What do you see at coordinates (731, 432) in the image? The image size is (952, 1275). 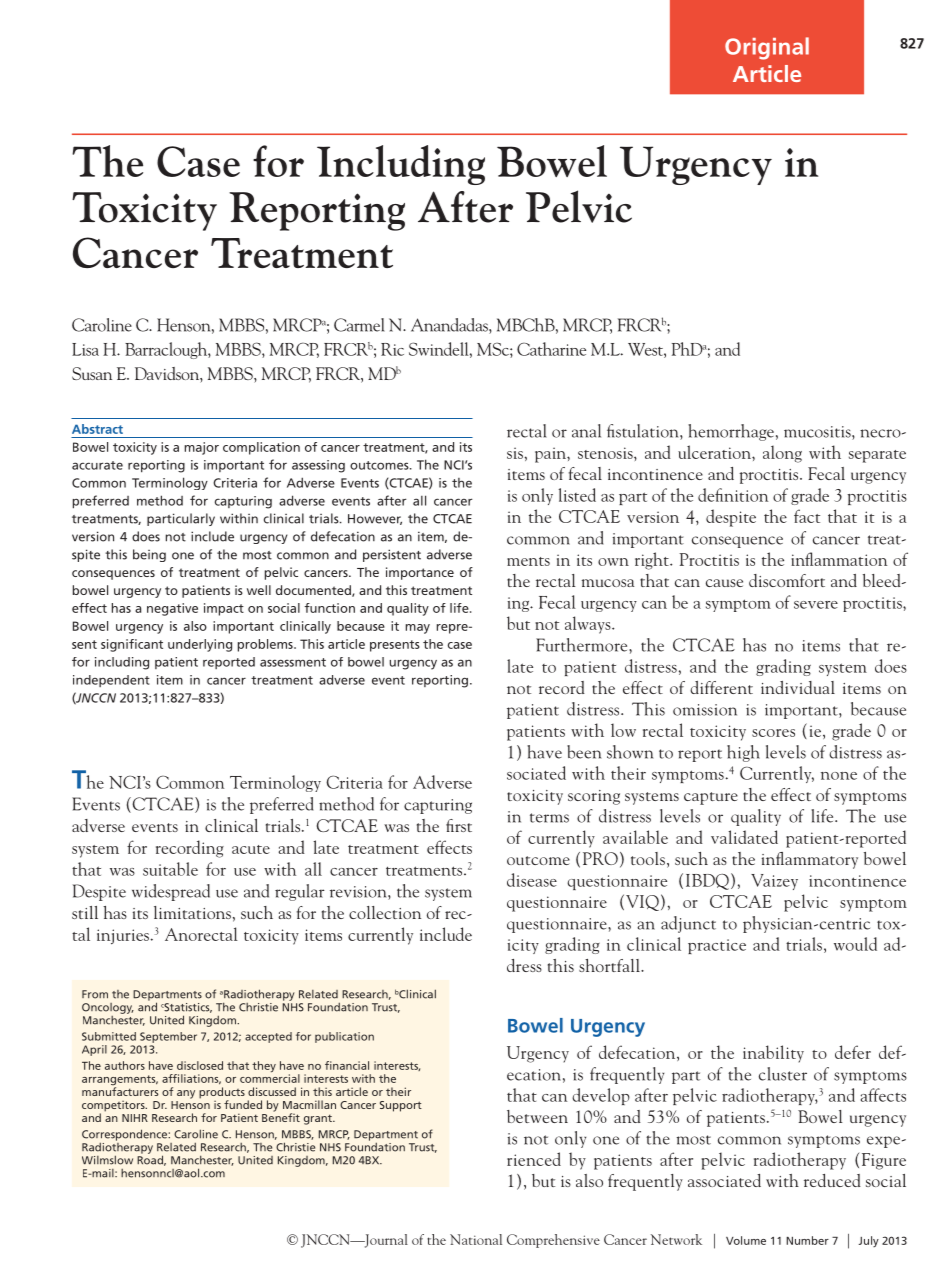 I see `hemorrhage` at bounding box center [731, 432].
